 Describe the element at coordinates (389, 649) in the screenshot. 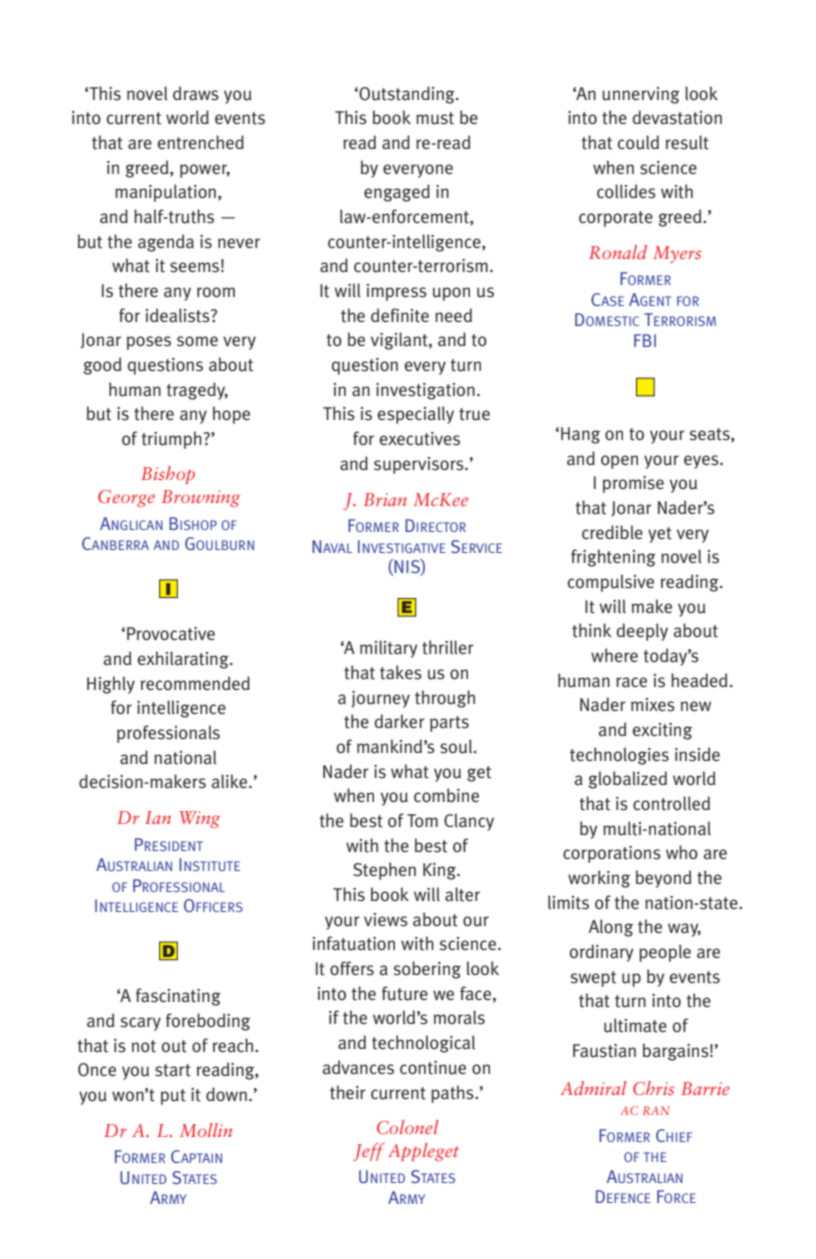

I see `military` at that location.
